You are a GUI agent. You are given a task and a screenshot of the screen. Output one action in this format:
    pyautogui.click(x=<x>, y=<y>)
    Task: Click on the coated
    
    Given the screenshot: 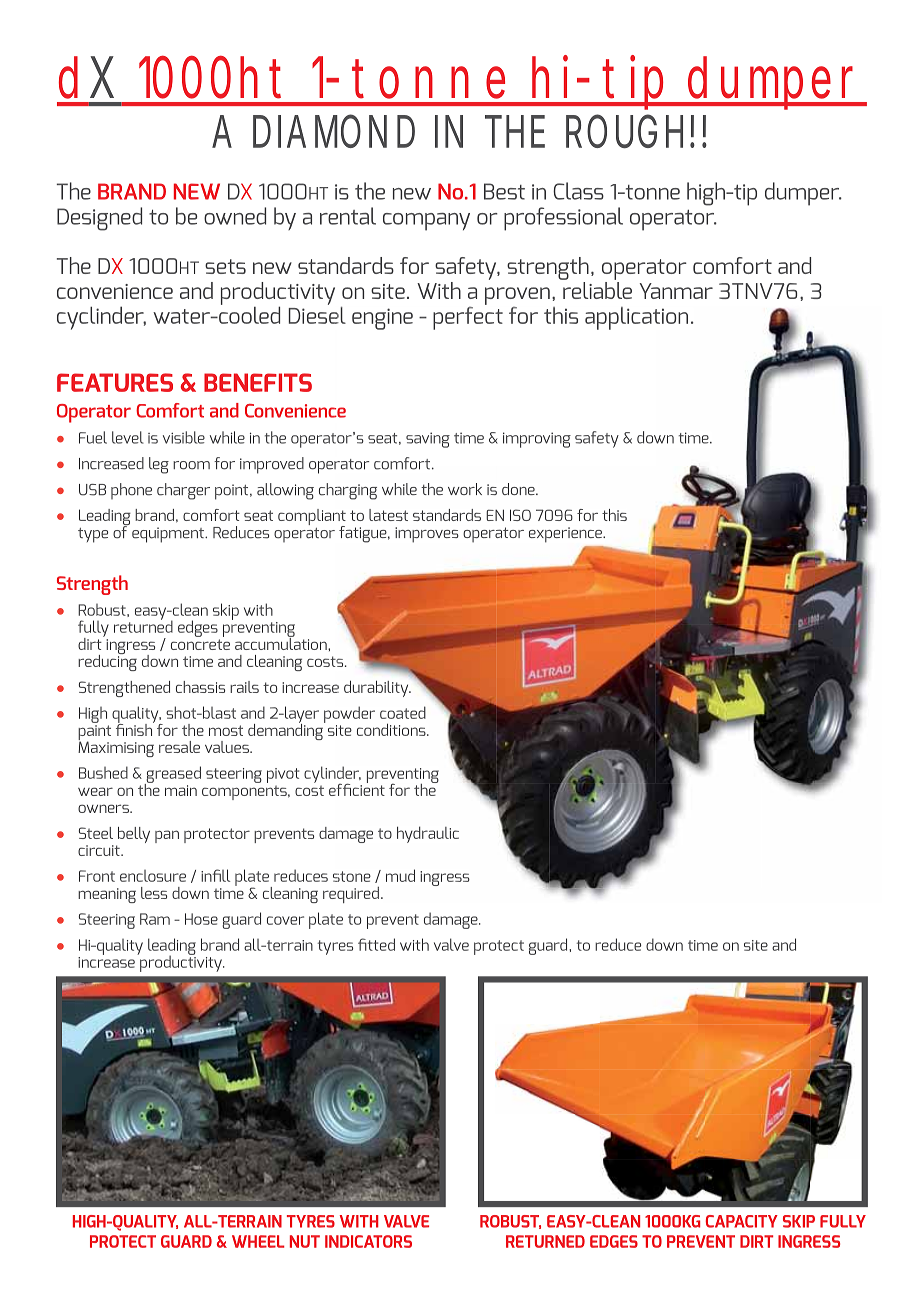 What is the action you would take?
    pyautogui.click(x=403, y=712)
